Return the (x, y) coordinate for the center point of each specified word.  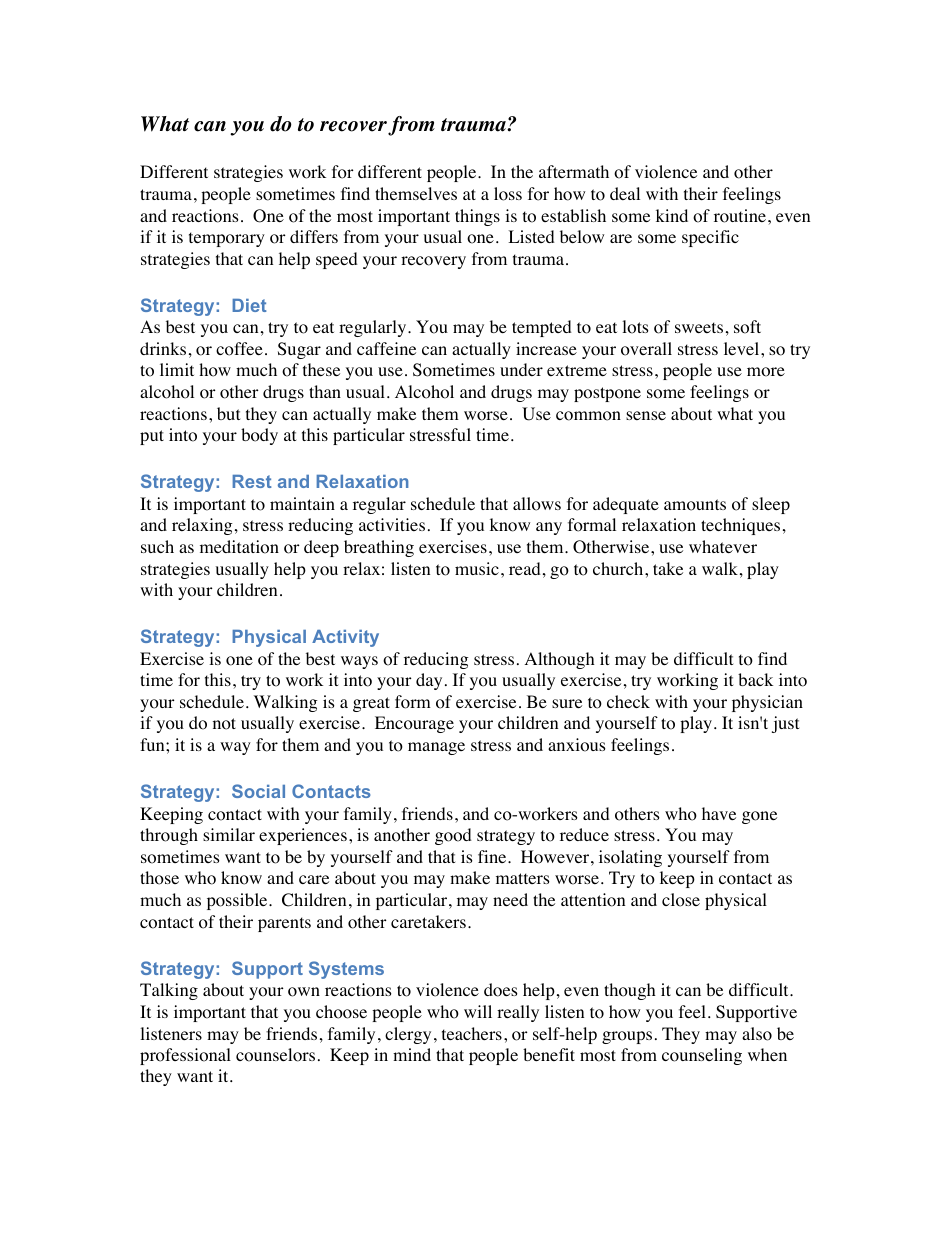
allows (537, 504)
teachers (472, 1033)
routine (741, 216)
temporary (227, 239)
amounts (695, 505)
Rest (252, 481)
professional (185, 1056)
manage (436, 748)
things (477, 217)
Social (258, 791)
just (785, 724)
